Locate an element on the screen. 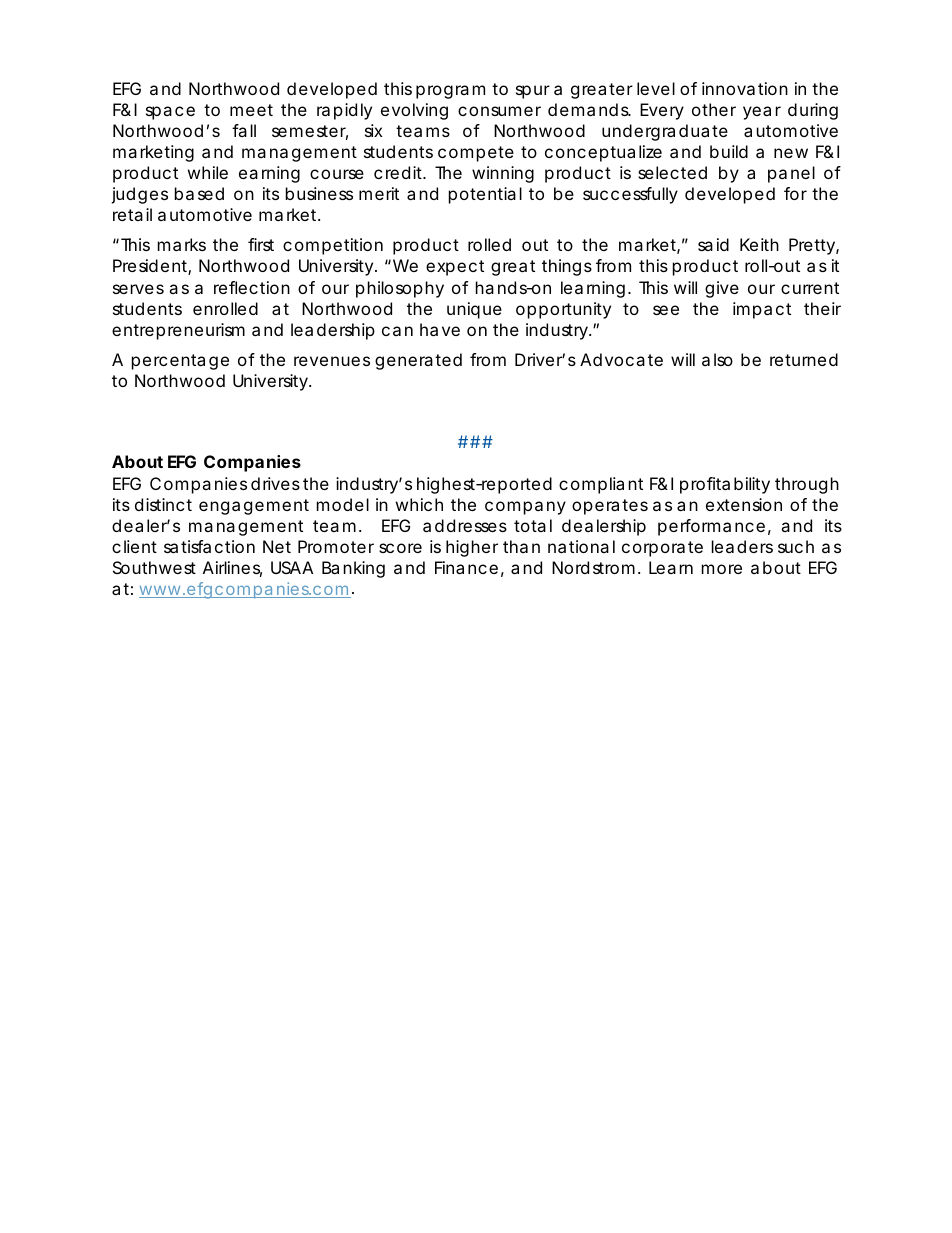  have is located at coordinates (440, 329).
